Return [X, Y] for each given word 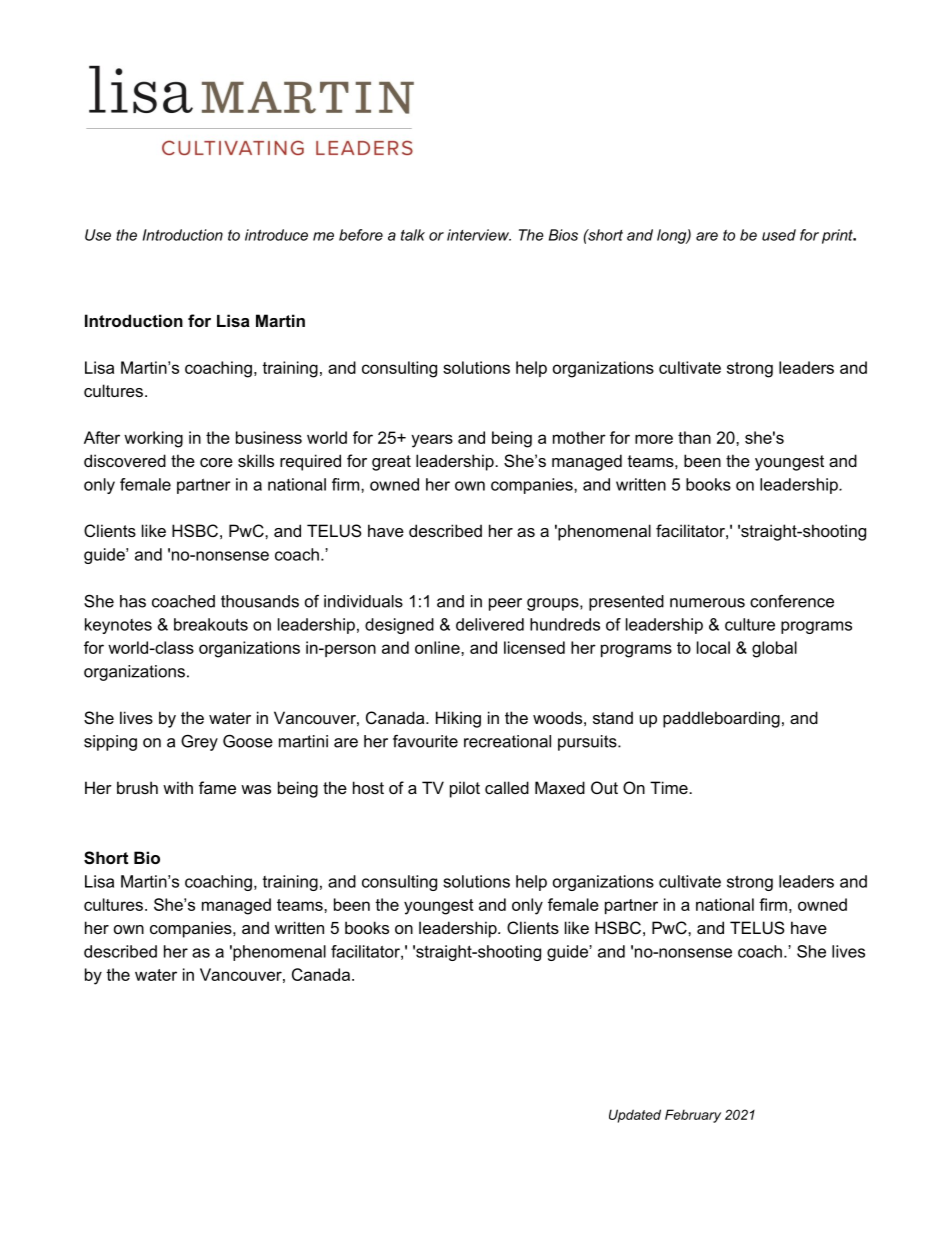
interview [479, 235]
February [693, 1116]
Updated [635, 1116]
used [779, 235]
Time [670, 787]
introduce [276, 235]
